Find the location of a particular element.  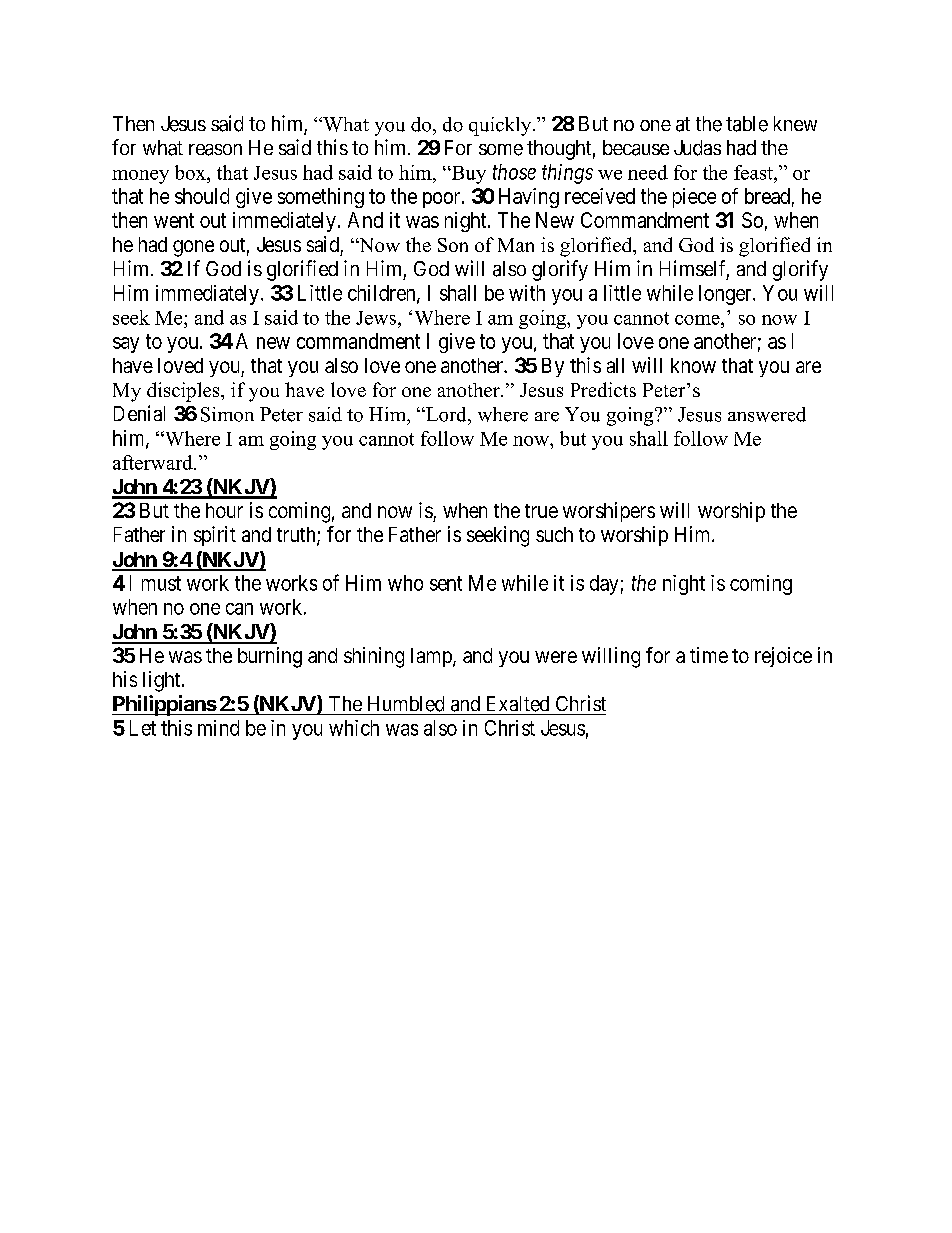

mind is located at coordinates (218, 728).
